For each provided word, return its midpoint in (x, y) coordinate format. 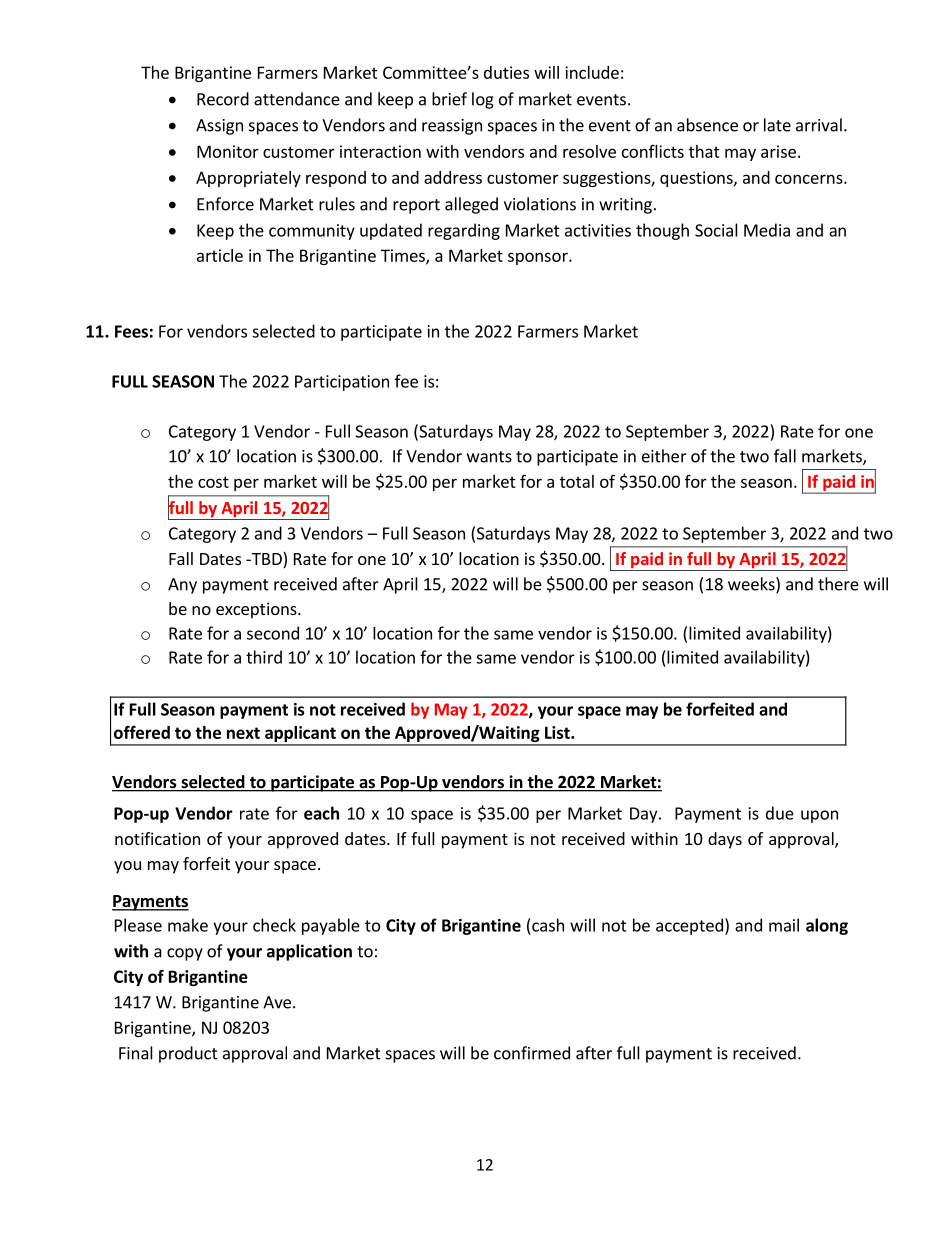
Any (182, 586)
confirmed (532, 1053)
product (188, 1054)
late (777, 125)
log (483, 100)
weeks (752, 585)
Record (223, 99)
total (577, 481)
